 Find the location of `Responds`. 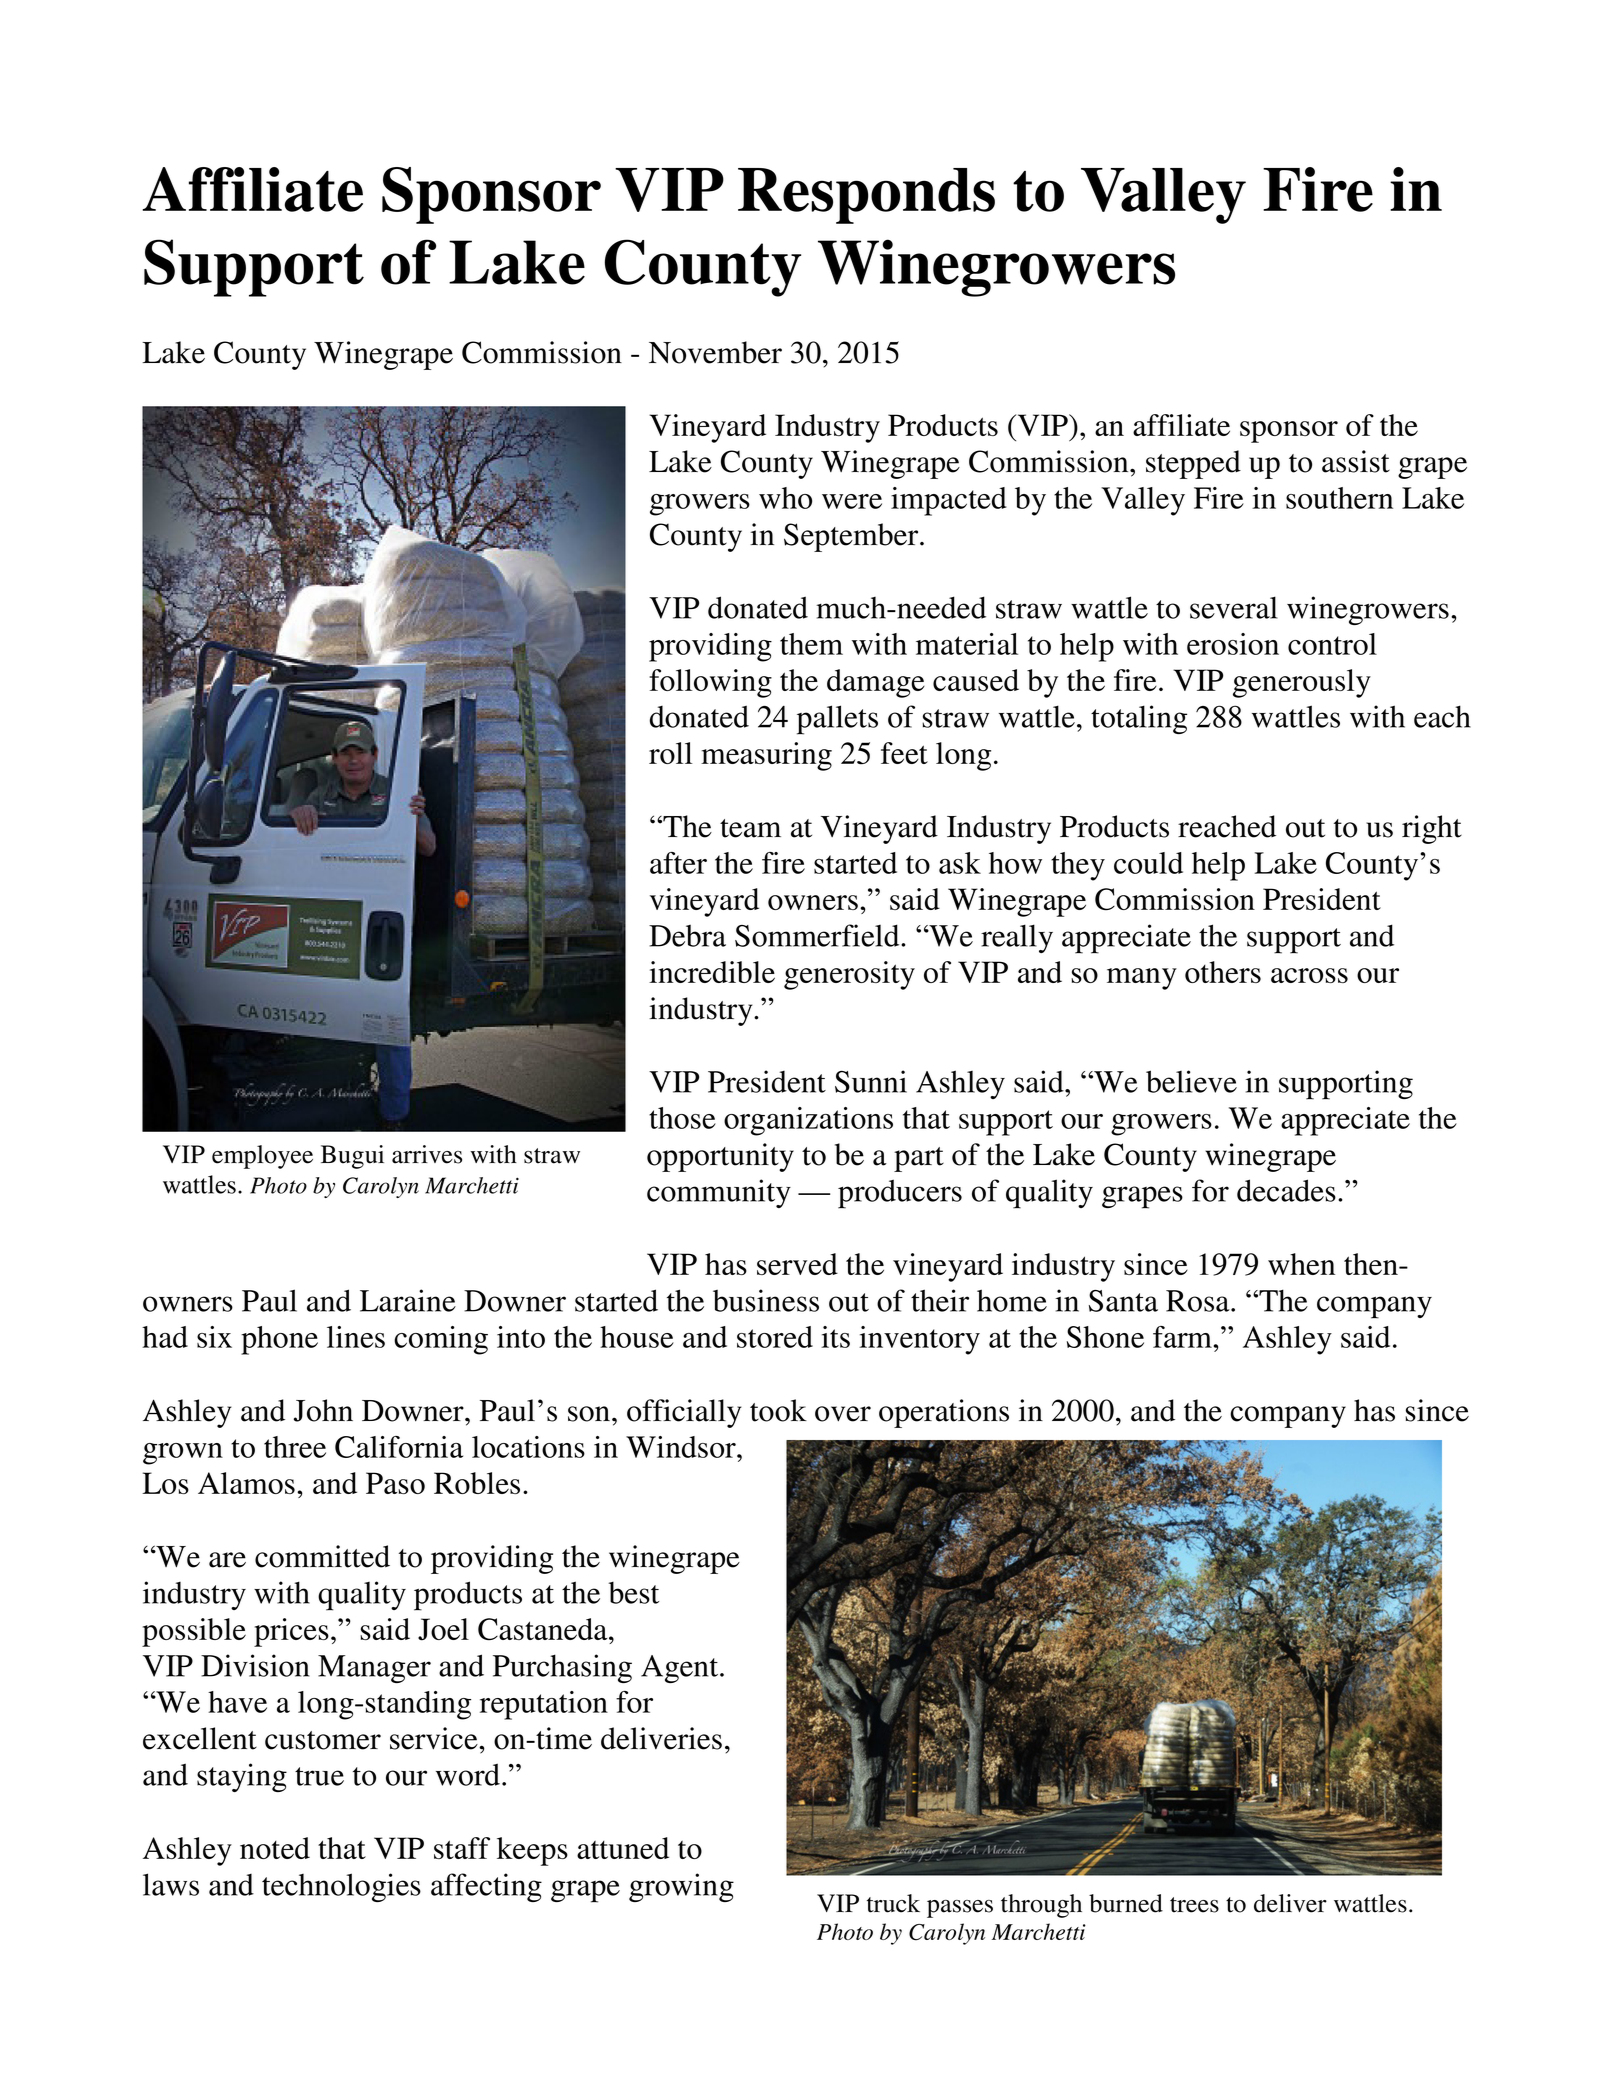

Responds is located at coordinates (866, 196).
